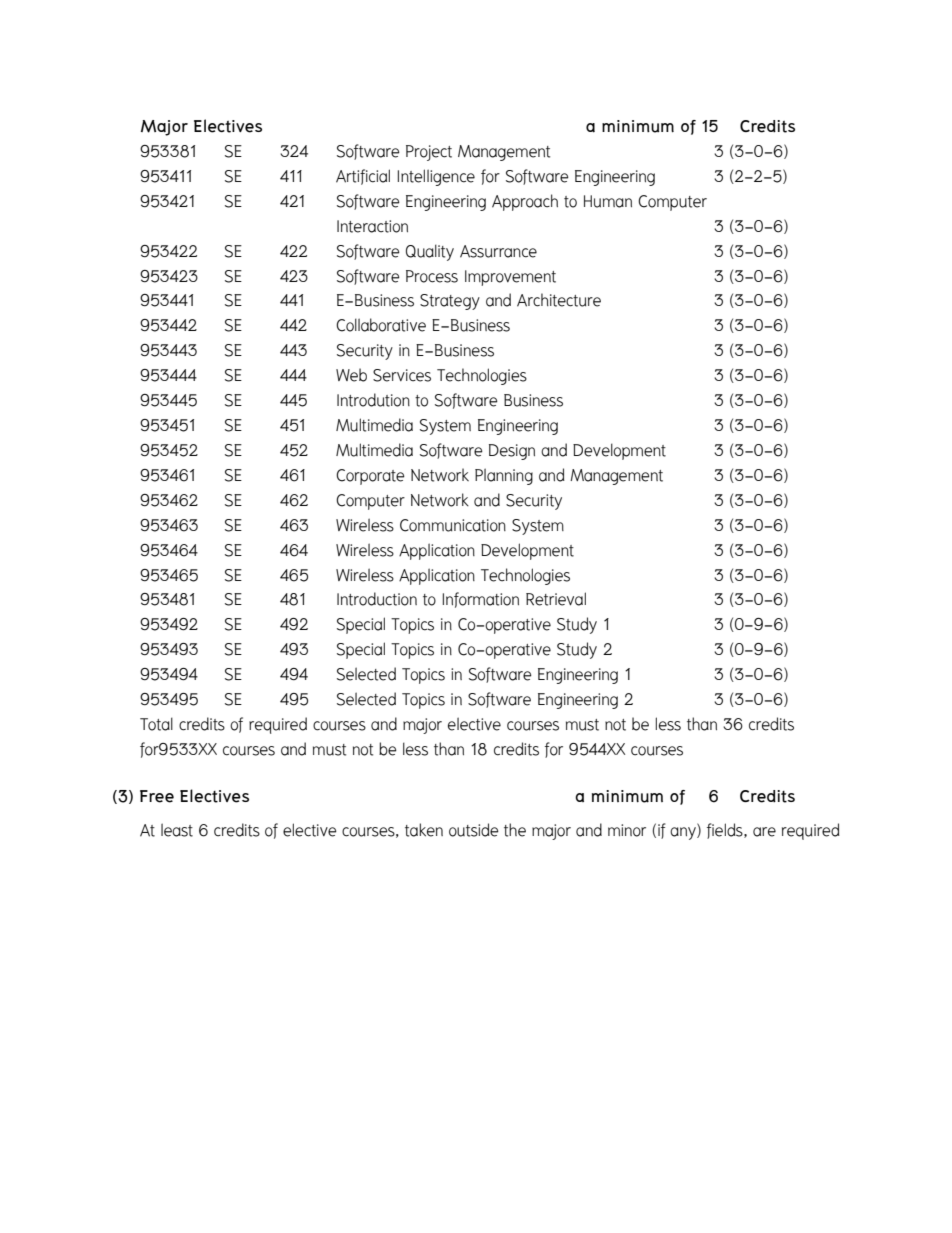 The height and width of the image is (1233, 952). What do you see at coordinates (351, 375) in the image?
I see `Web` at bounding box center [351, 375].
